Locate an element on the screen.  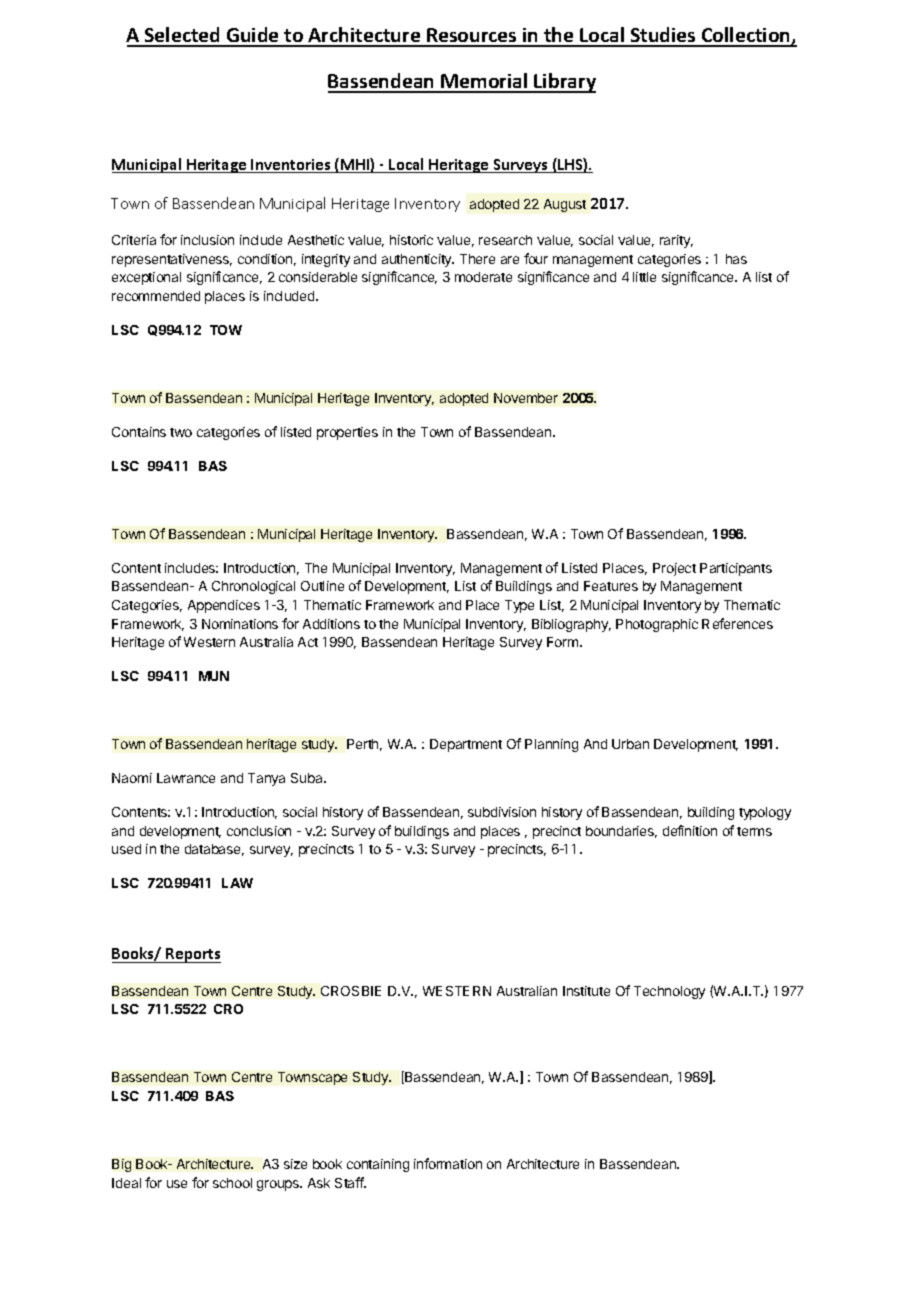
Appendices is located at coordinates (224, 606).
